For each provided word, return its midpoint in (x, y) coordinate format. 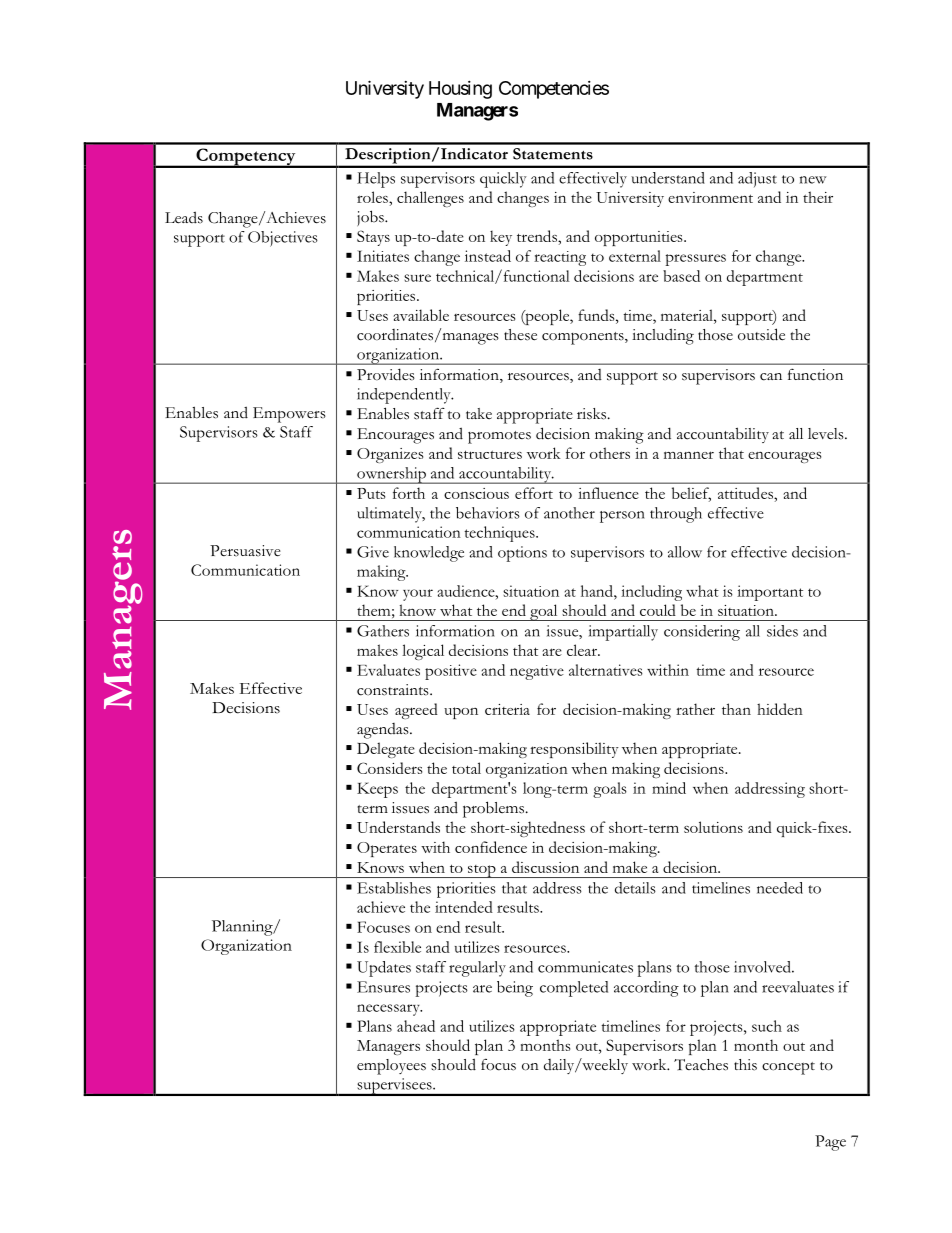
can (771, 377)
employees (391, 1067)
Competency (246, 158)
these (520, 335)
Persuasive (245, 551)
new (813, 180)
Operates (387, 849)
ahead (416, 1026)
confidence (491, 847)
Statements (553, 154)
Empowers (289, 415)
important (770, 593)
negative (537, 672)
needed (780, 888)
